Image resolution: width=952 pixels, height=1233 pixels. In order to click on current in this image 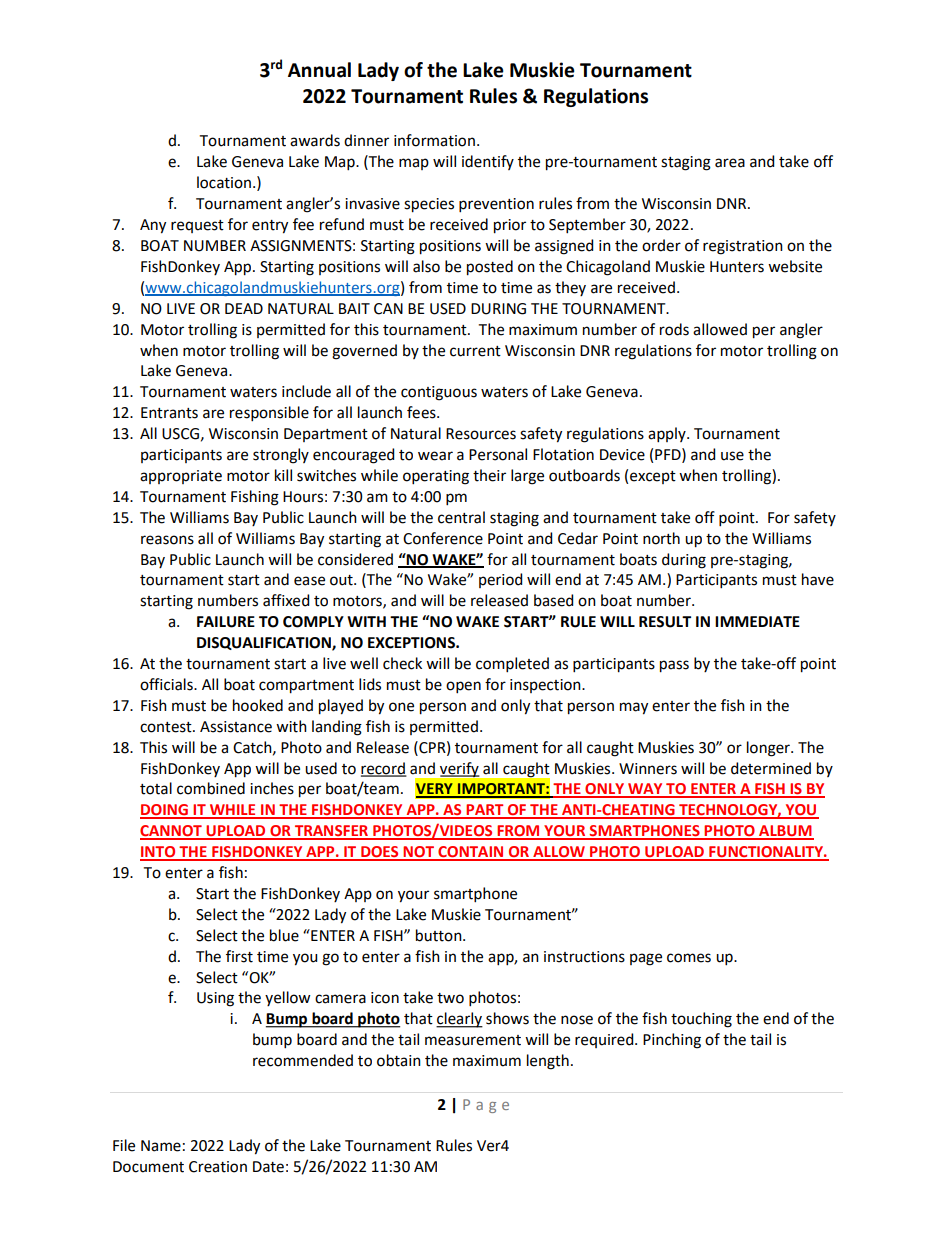, I will do `click(475, 351)`.
